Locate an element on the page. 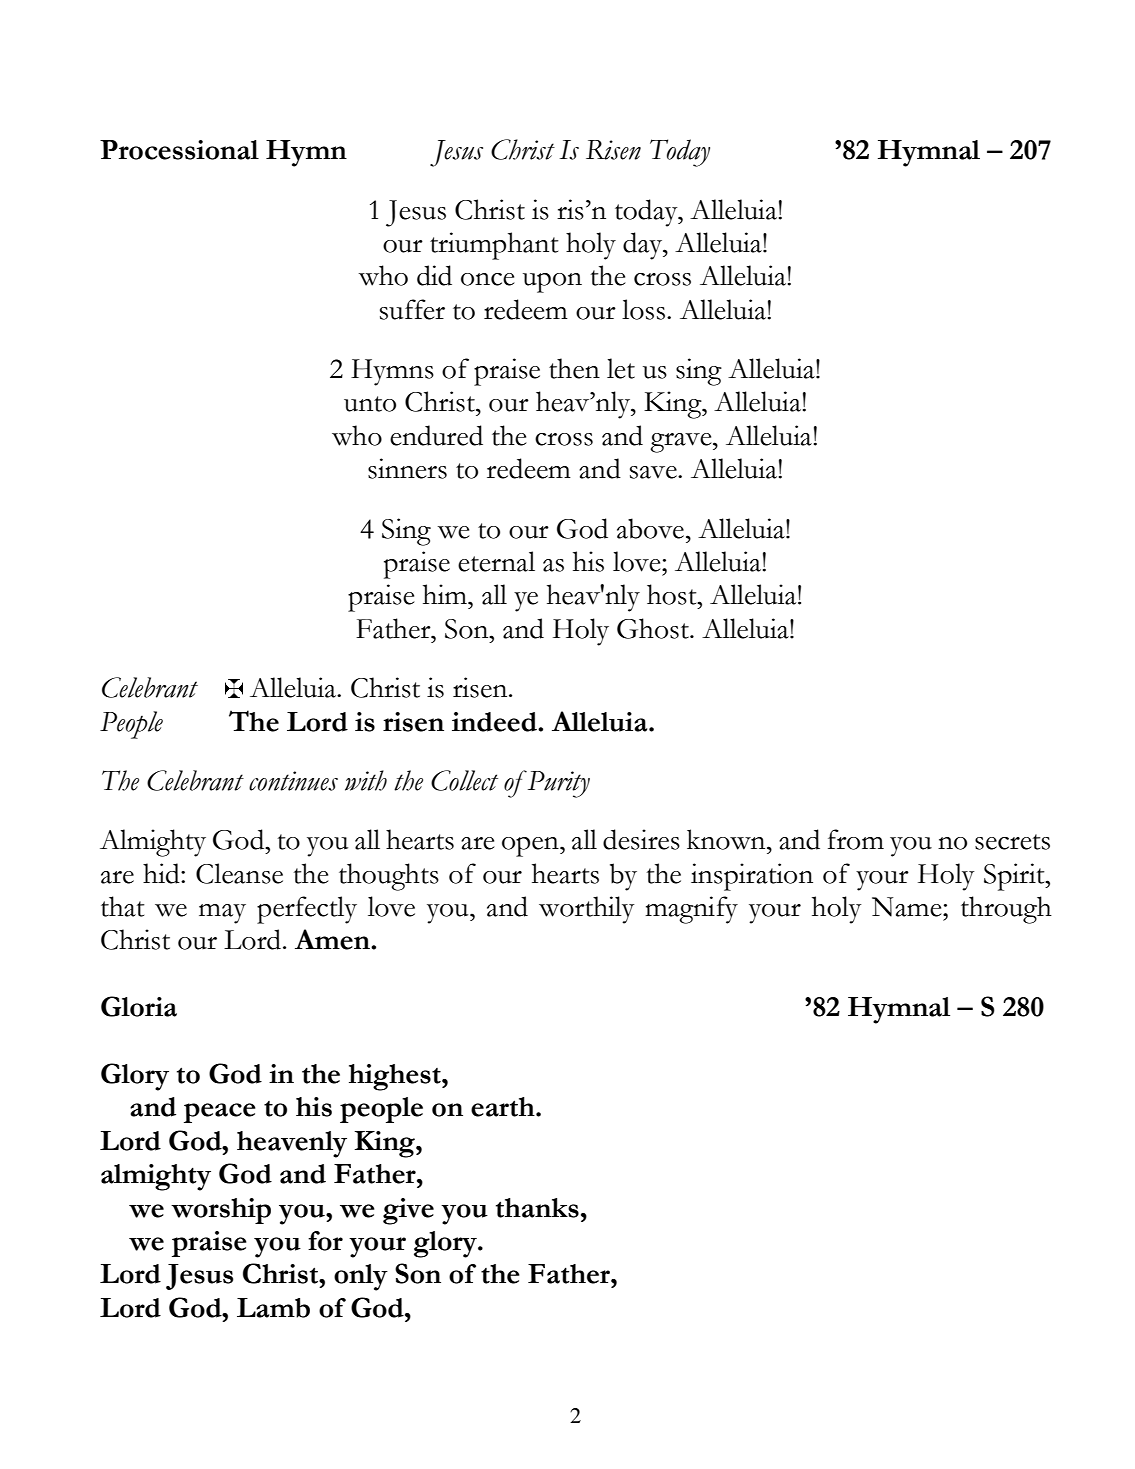  triumphant is located at coordinates (494, 246).
